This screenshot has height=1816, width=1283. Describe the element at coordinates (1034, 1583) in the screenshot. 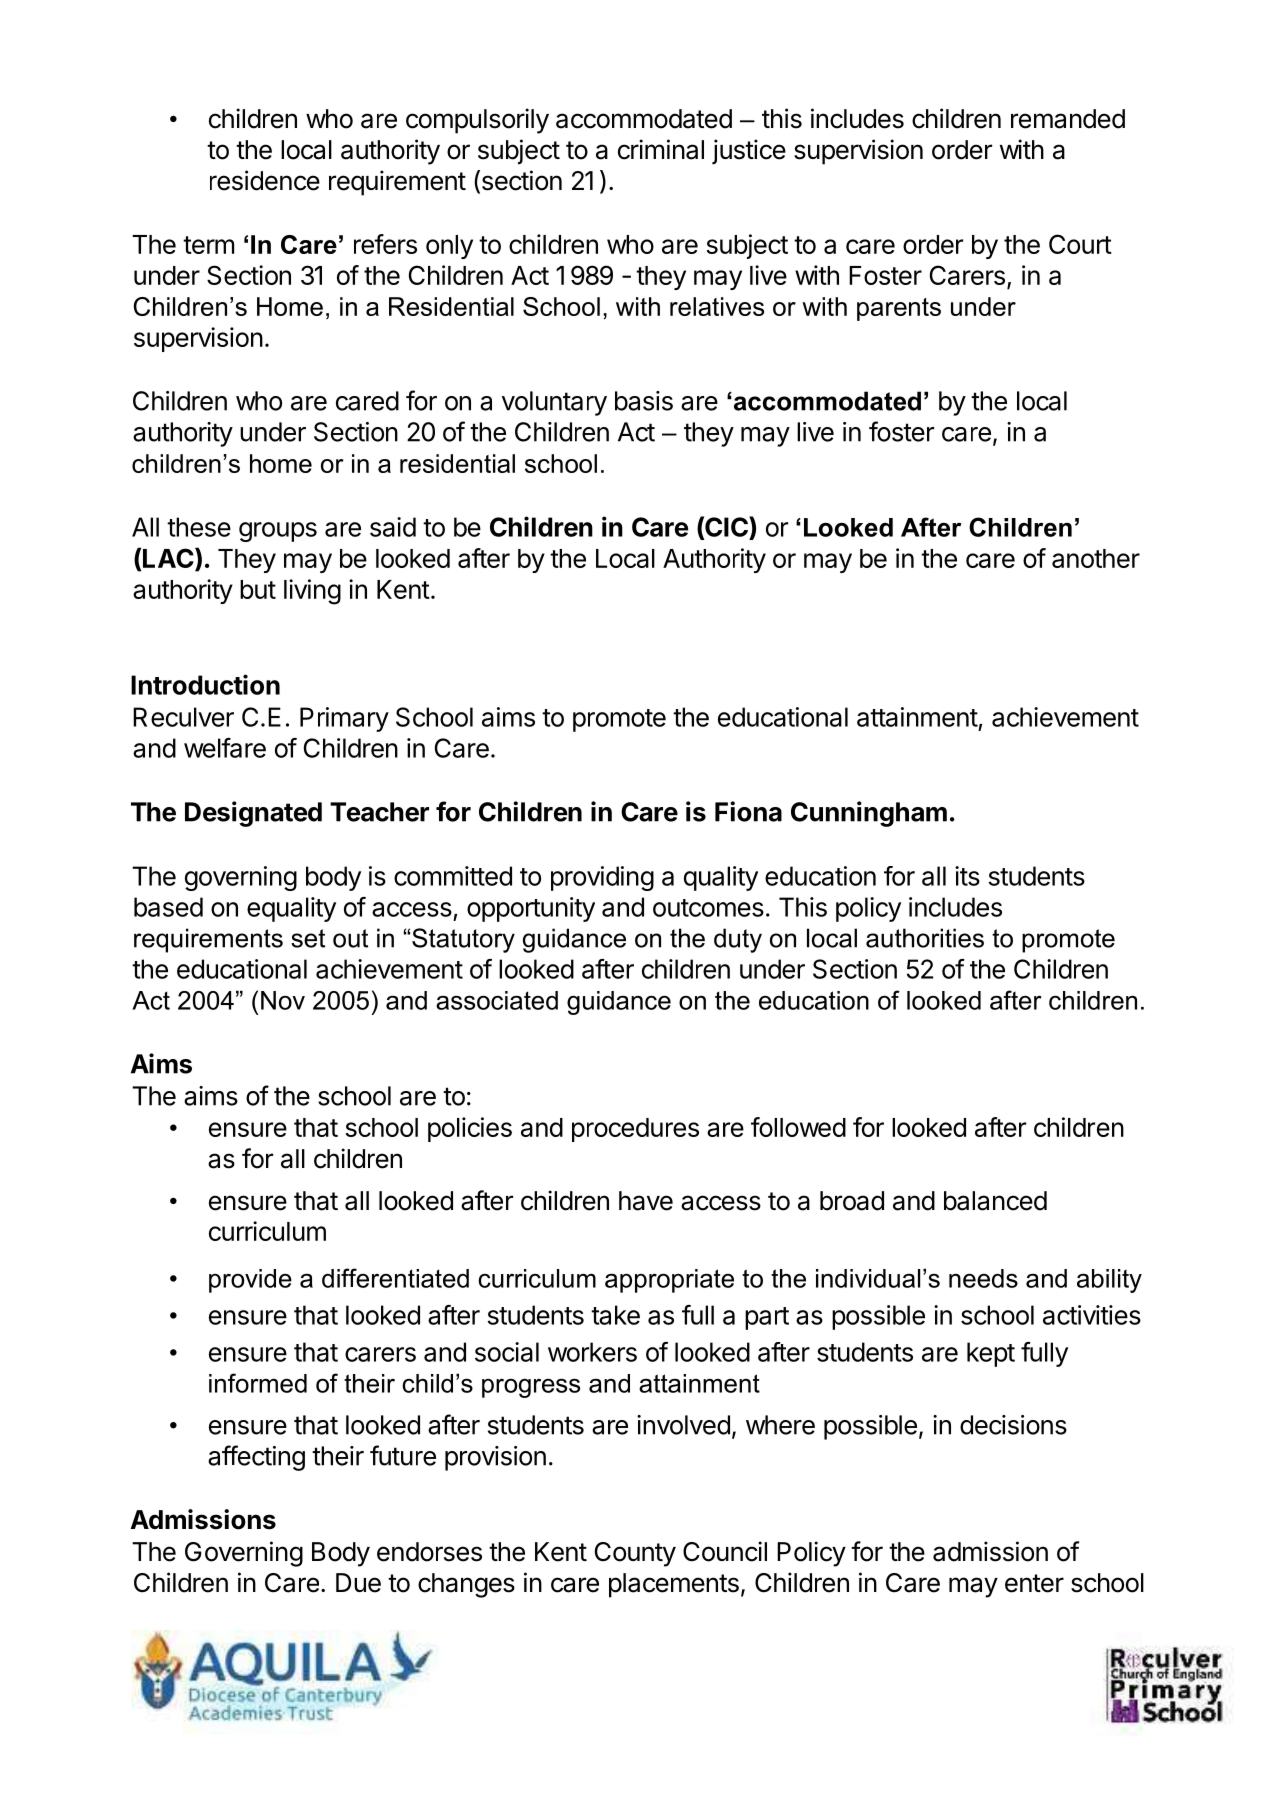

I see `enter` at that location.
